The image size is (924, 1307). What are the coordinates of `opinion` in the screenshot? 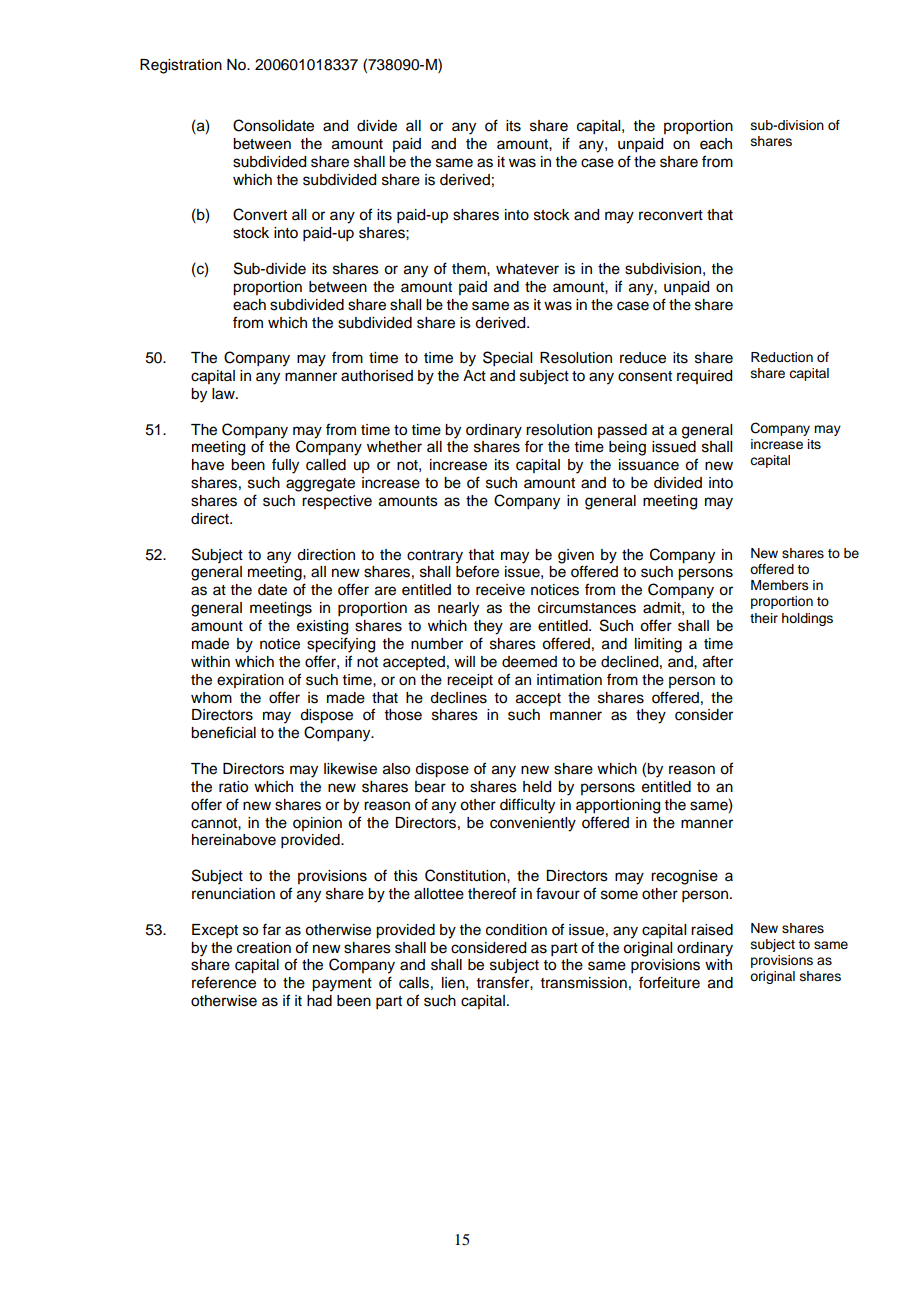 It's located at (317, 824).
